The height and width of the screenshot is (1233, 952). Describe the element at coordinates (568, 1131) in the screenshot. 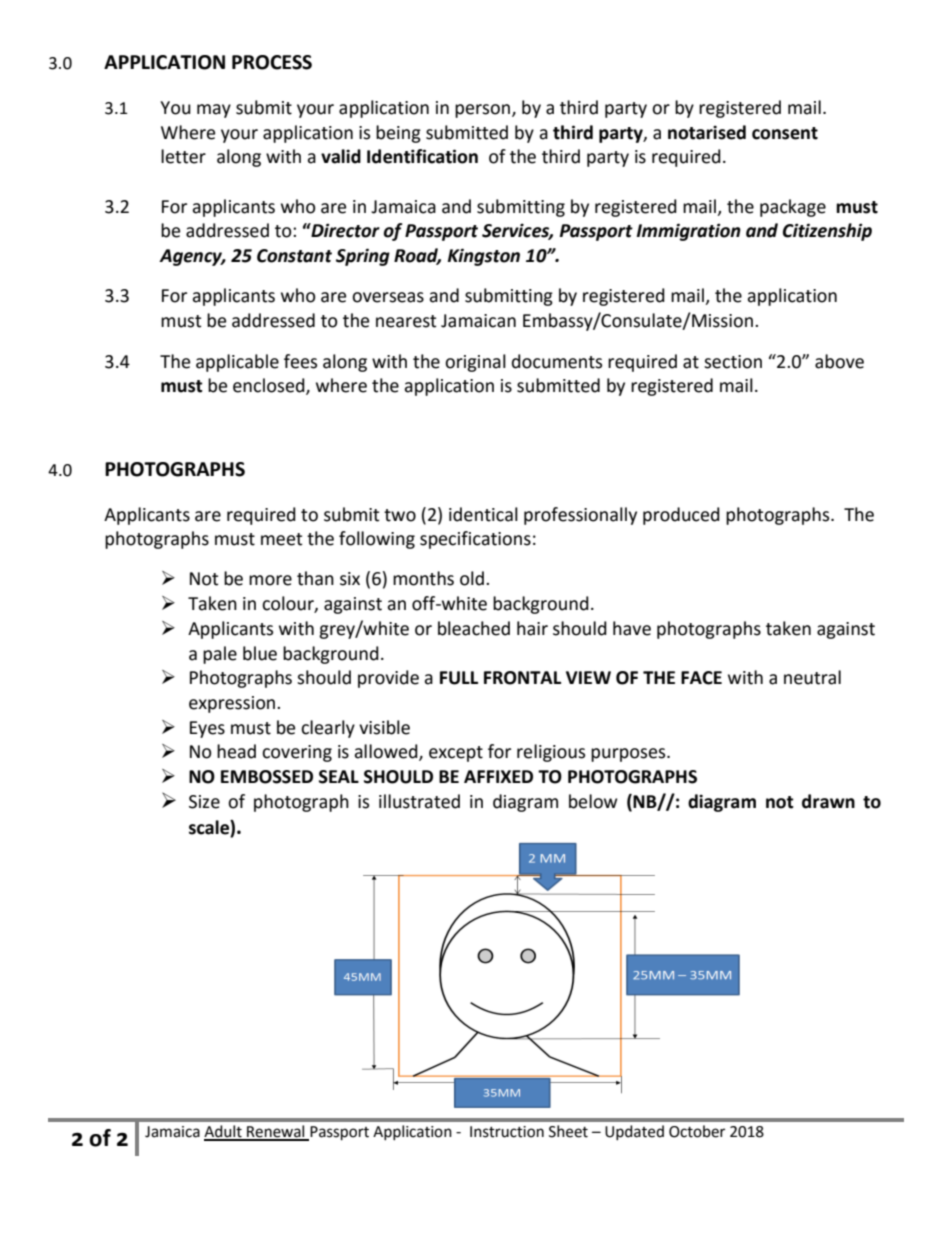

I see `Sheet` at that location.
